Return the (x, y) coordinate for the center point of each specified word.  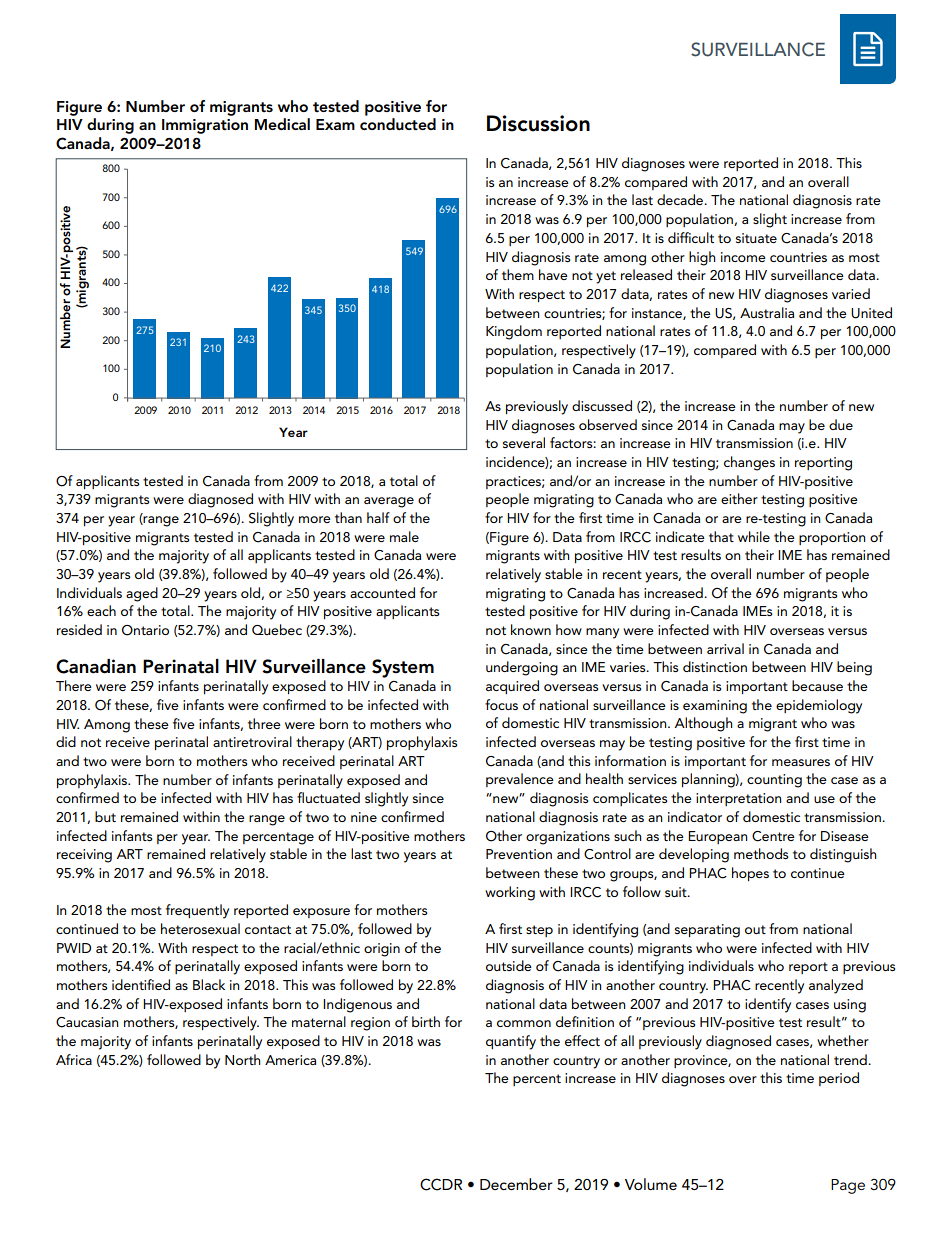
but (105, 816)
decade (681, 199)
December (516, 1184)
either (739, 498)
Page (848, 1186)
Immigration (205, 126)
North (243, 1059)
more (315, 519)
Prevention (519, 854)
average (389, 502)
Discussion (538, 123)
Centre (773, 836)
